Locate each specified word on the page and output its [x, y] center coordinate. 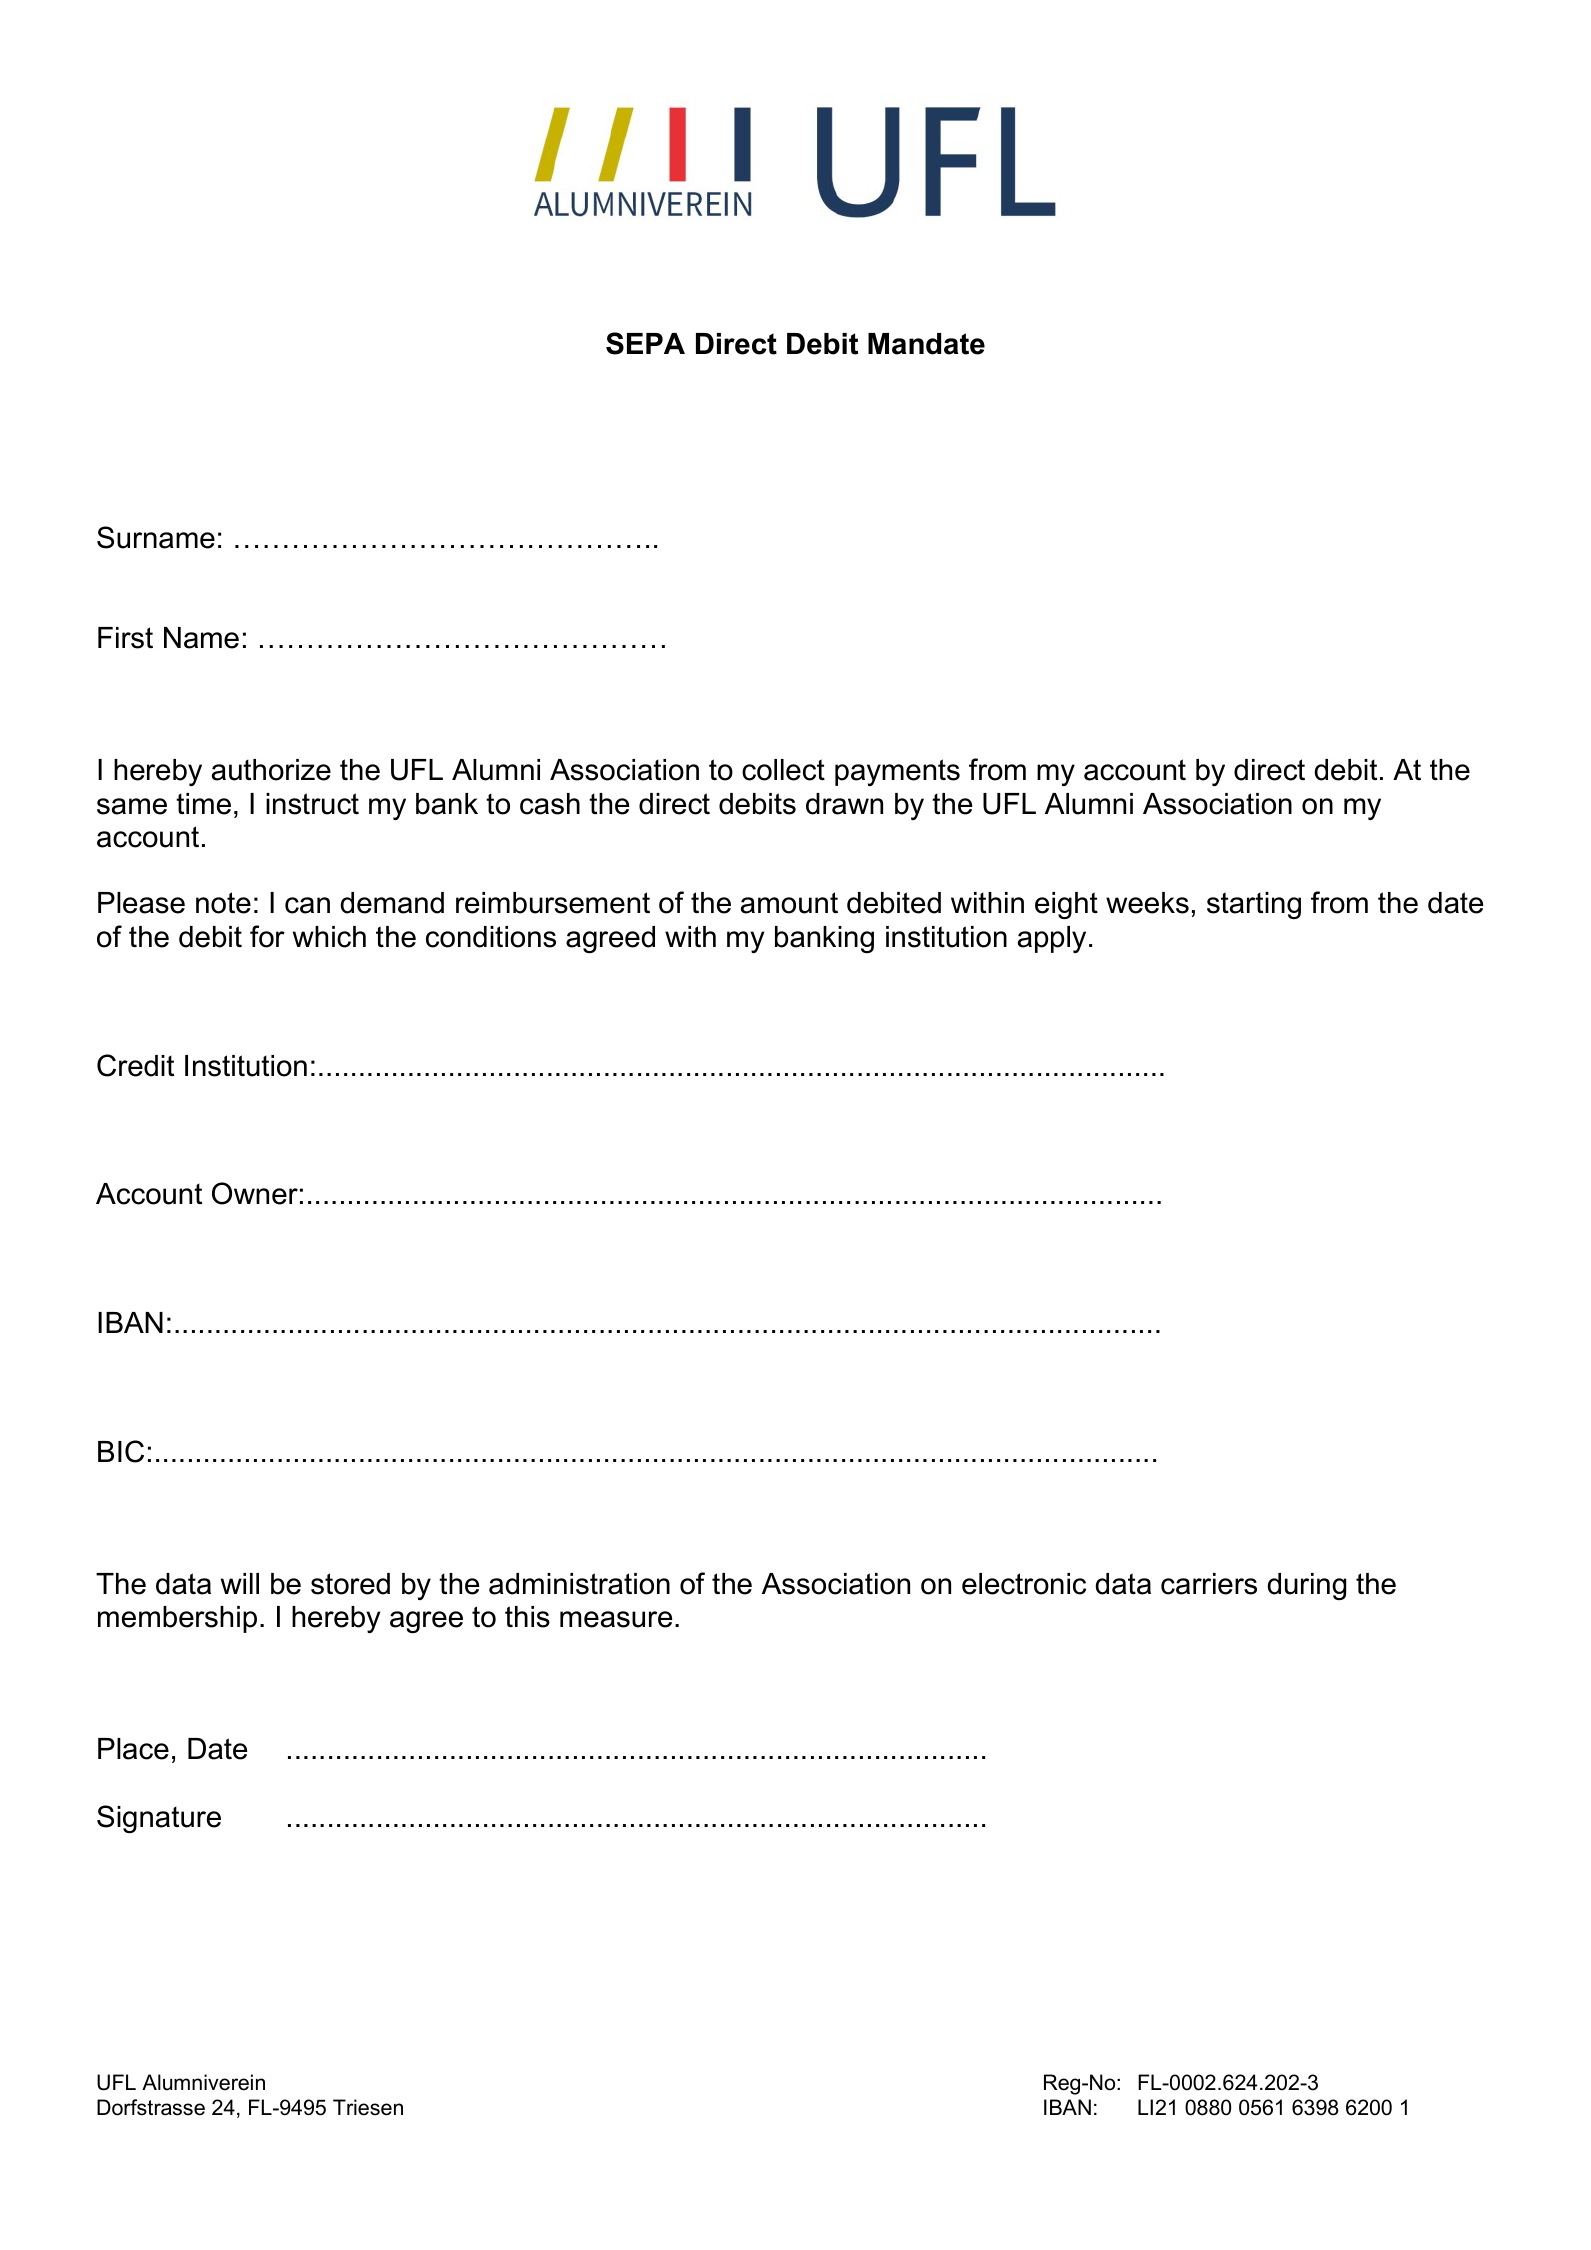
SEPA [645, 343]
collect [783, 770]
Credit [135, 1065]
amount [789, 903]
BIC [121, 1451]
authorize [271, 770]
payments [897, 772]
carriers [1209, 1584]
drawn [844, 804]
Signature [159, 1819]
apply [1052, 939]
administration [579, 1584]
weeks [1147, 903]
